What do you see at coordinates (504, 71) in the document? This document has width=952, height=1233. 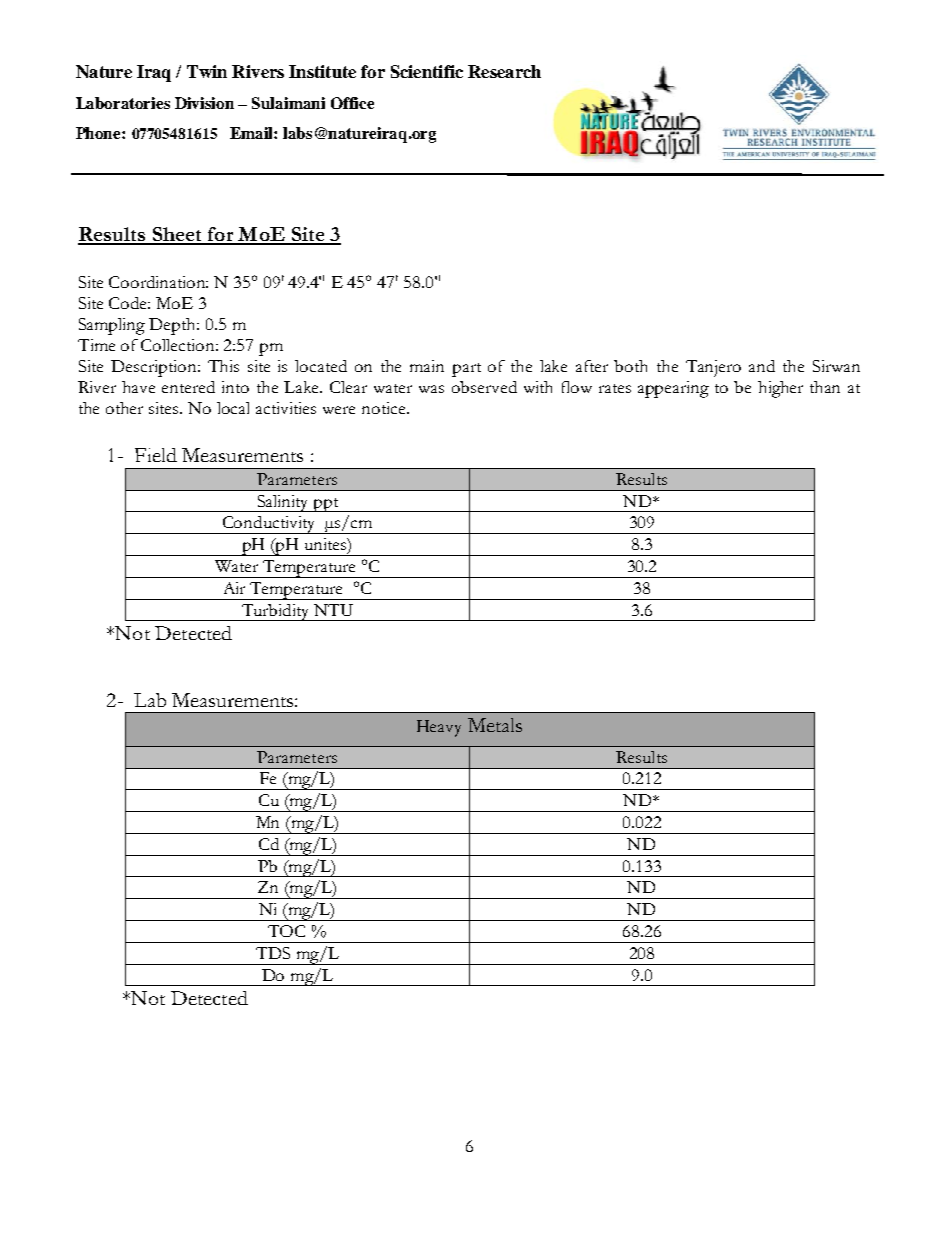 I see `Research` at bounding box center [504, 71].
